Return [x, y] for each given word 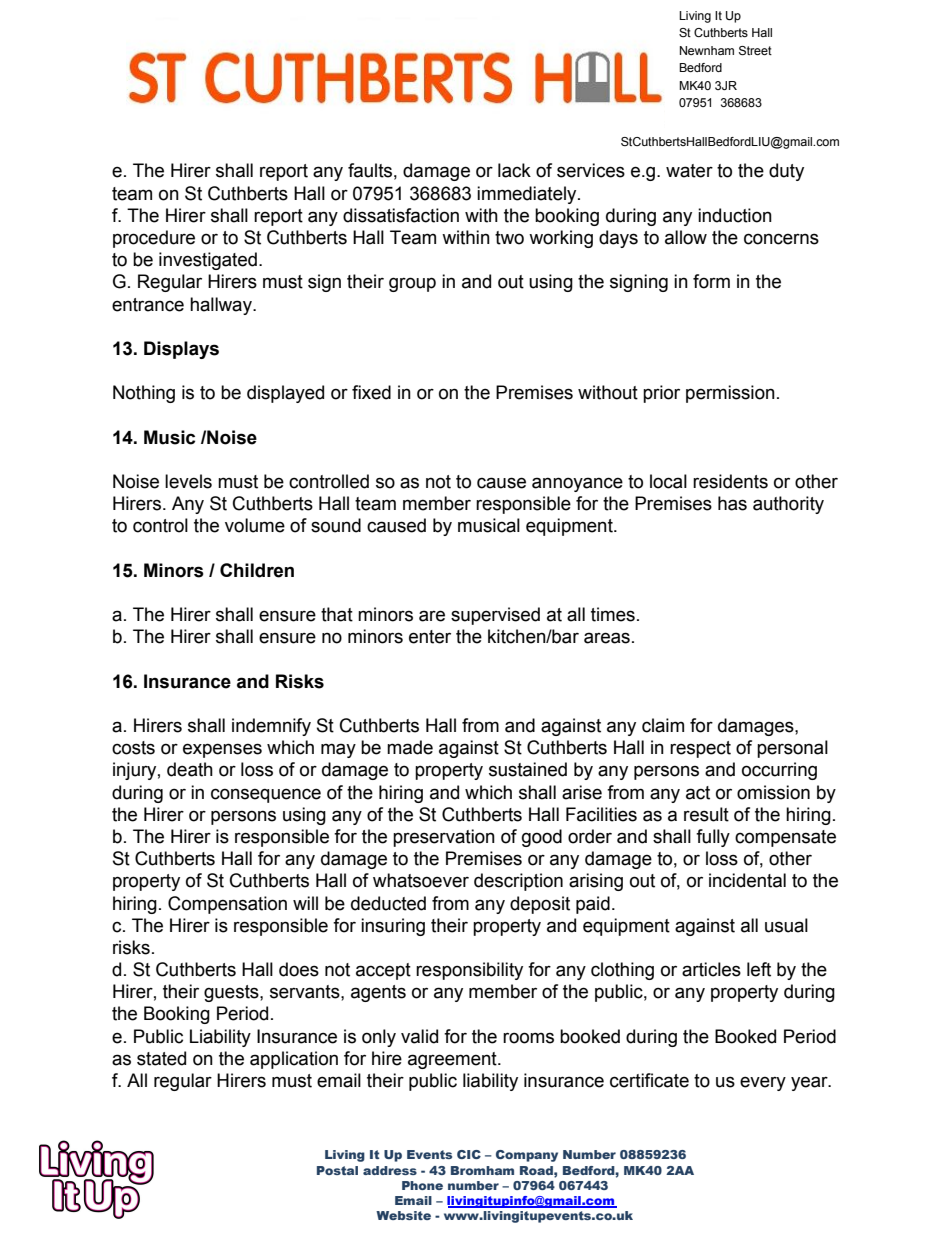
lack [514, 170]
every [763, 1083]
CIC [469, 1154]
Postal [337, 1170]
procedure [154, 239]
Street [755, 50]
